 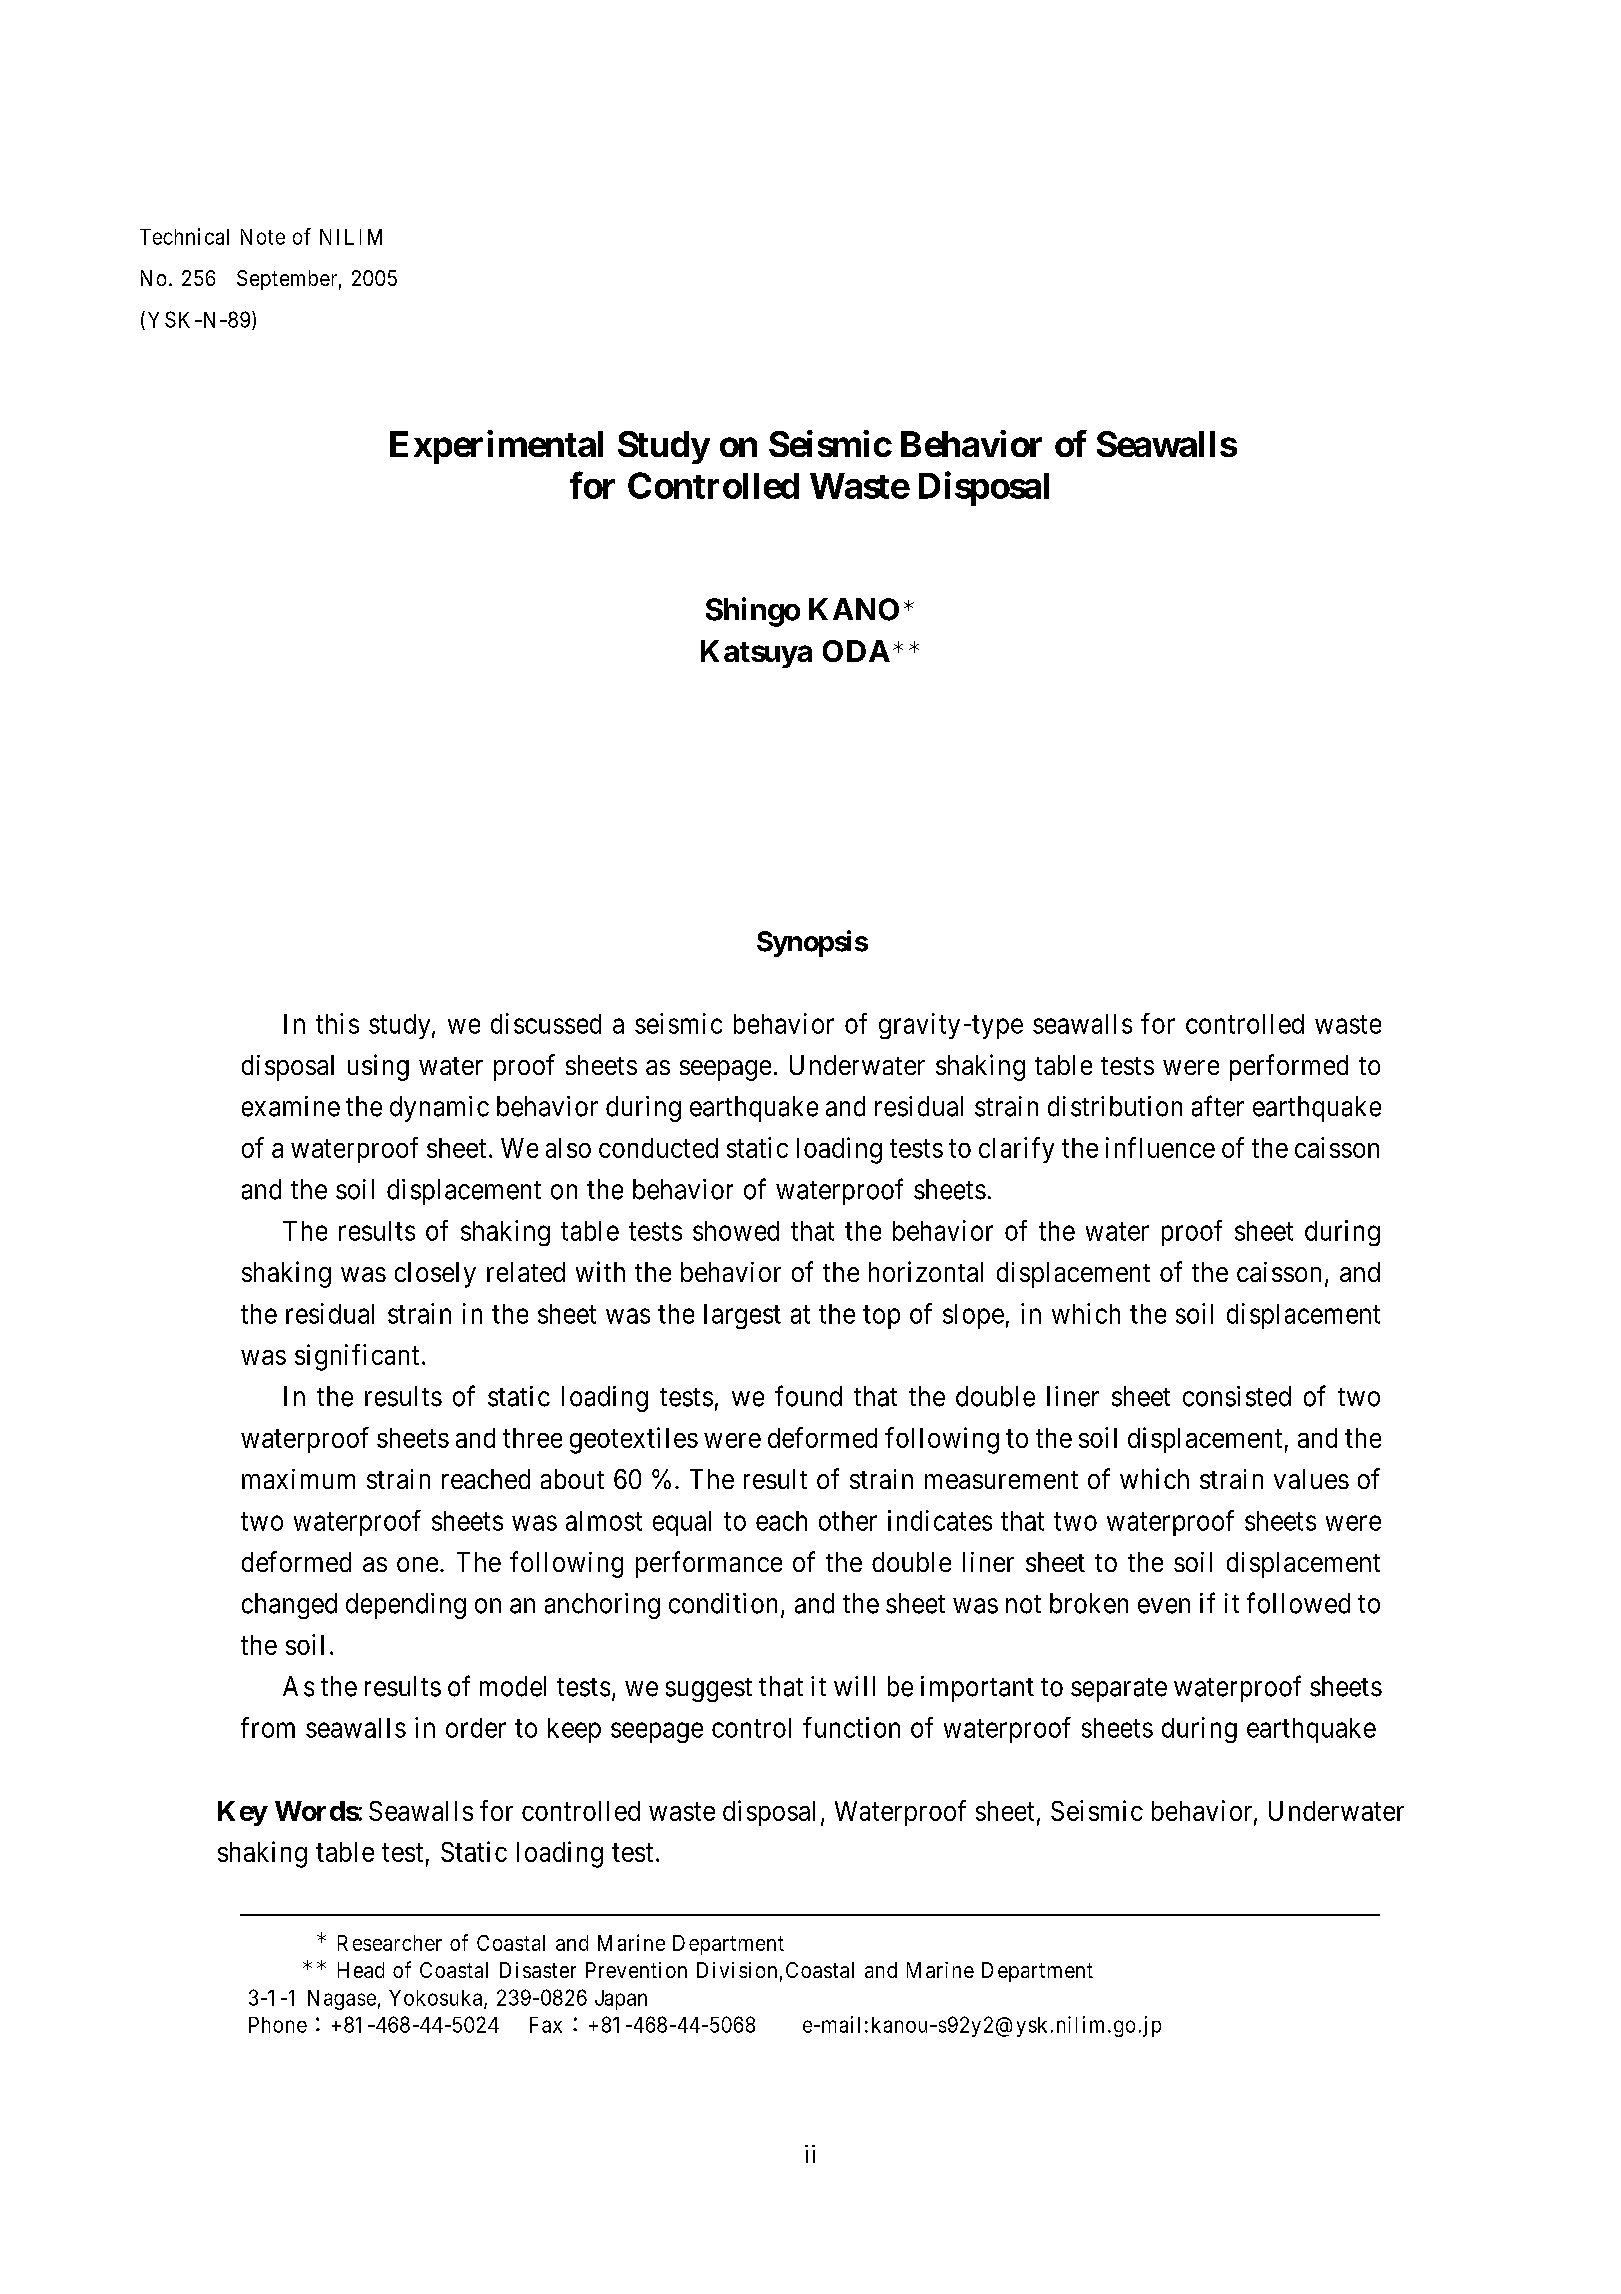 What do you see at coordinates (1289, 1067) in the document?
I see `performed` at bounding box center [1289, 1067].
